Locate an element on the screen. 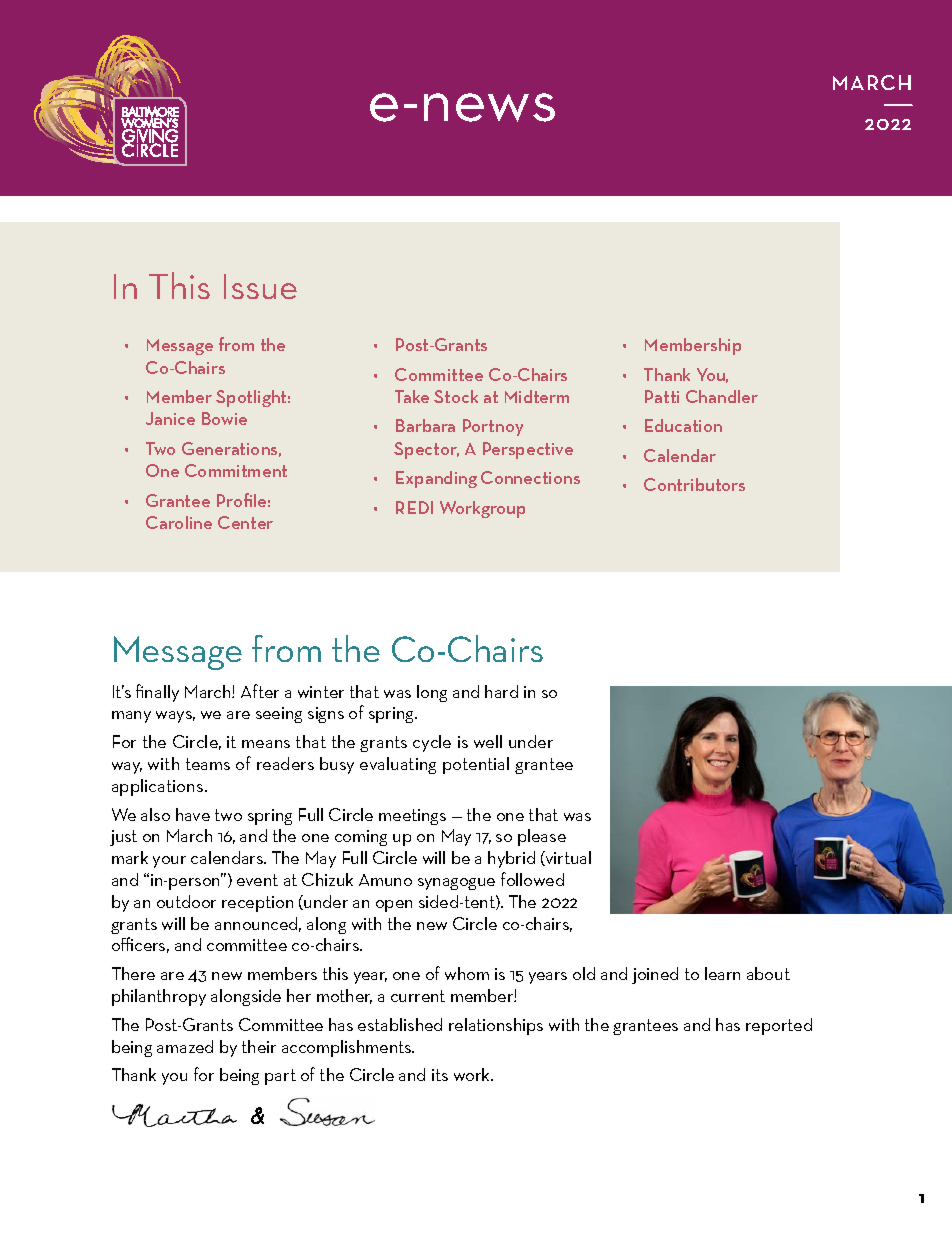  learn is located at coordinates (722, 973).
